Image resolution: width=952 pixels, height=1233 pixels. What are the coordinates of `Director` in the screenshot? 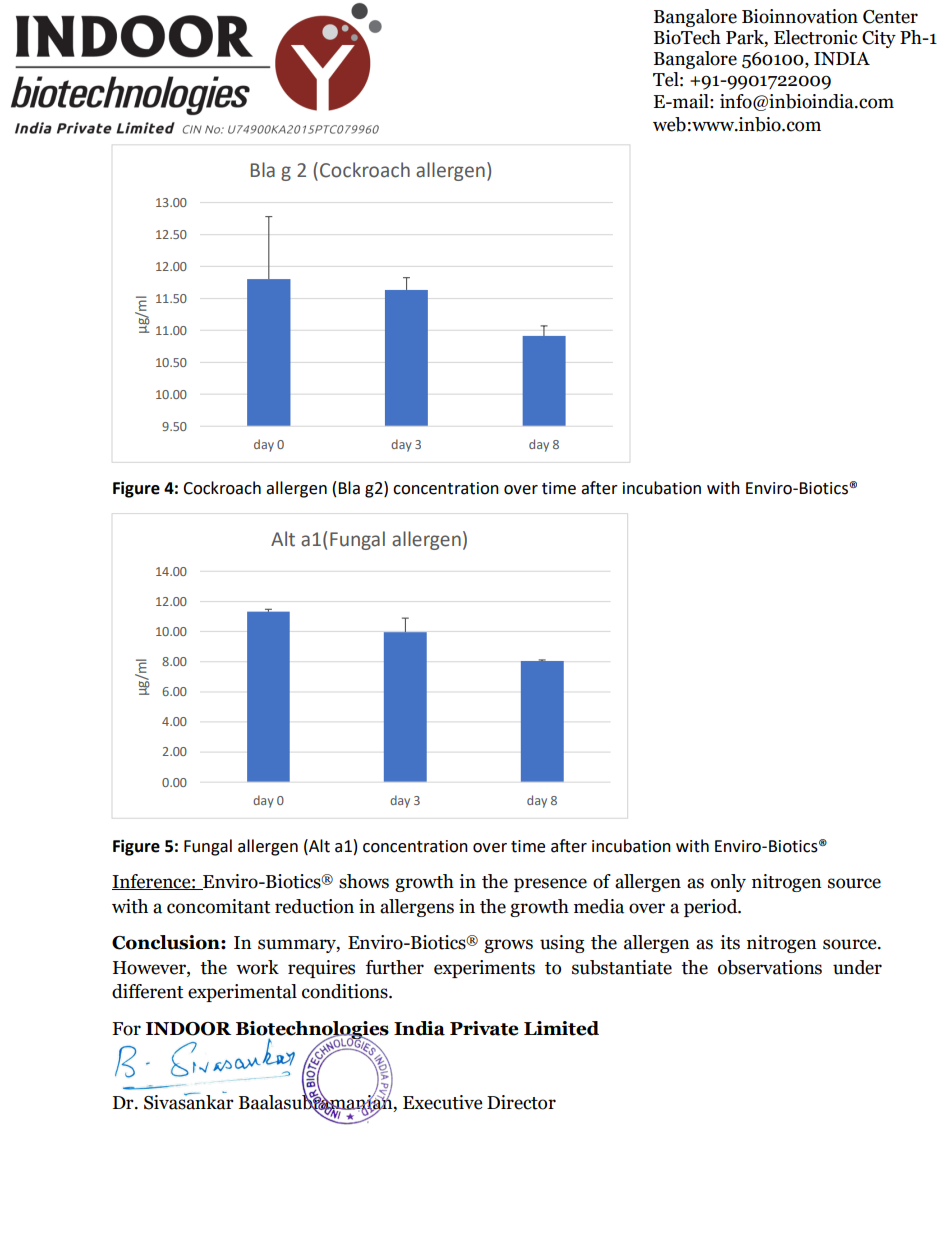 It's located at (521, 1102).
